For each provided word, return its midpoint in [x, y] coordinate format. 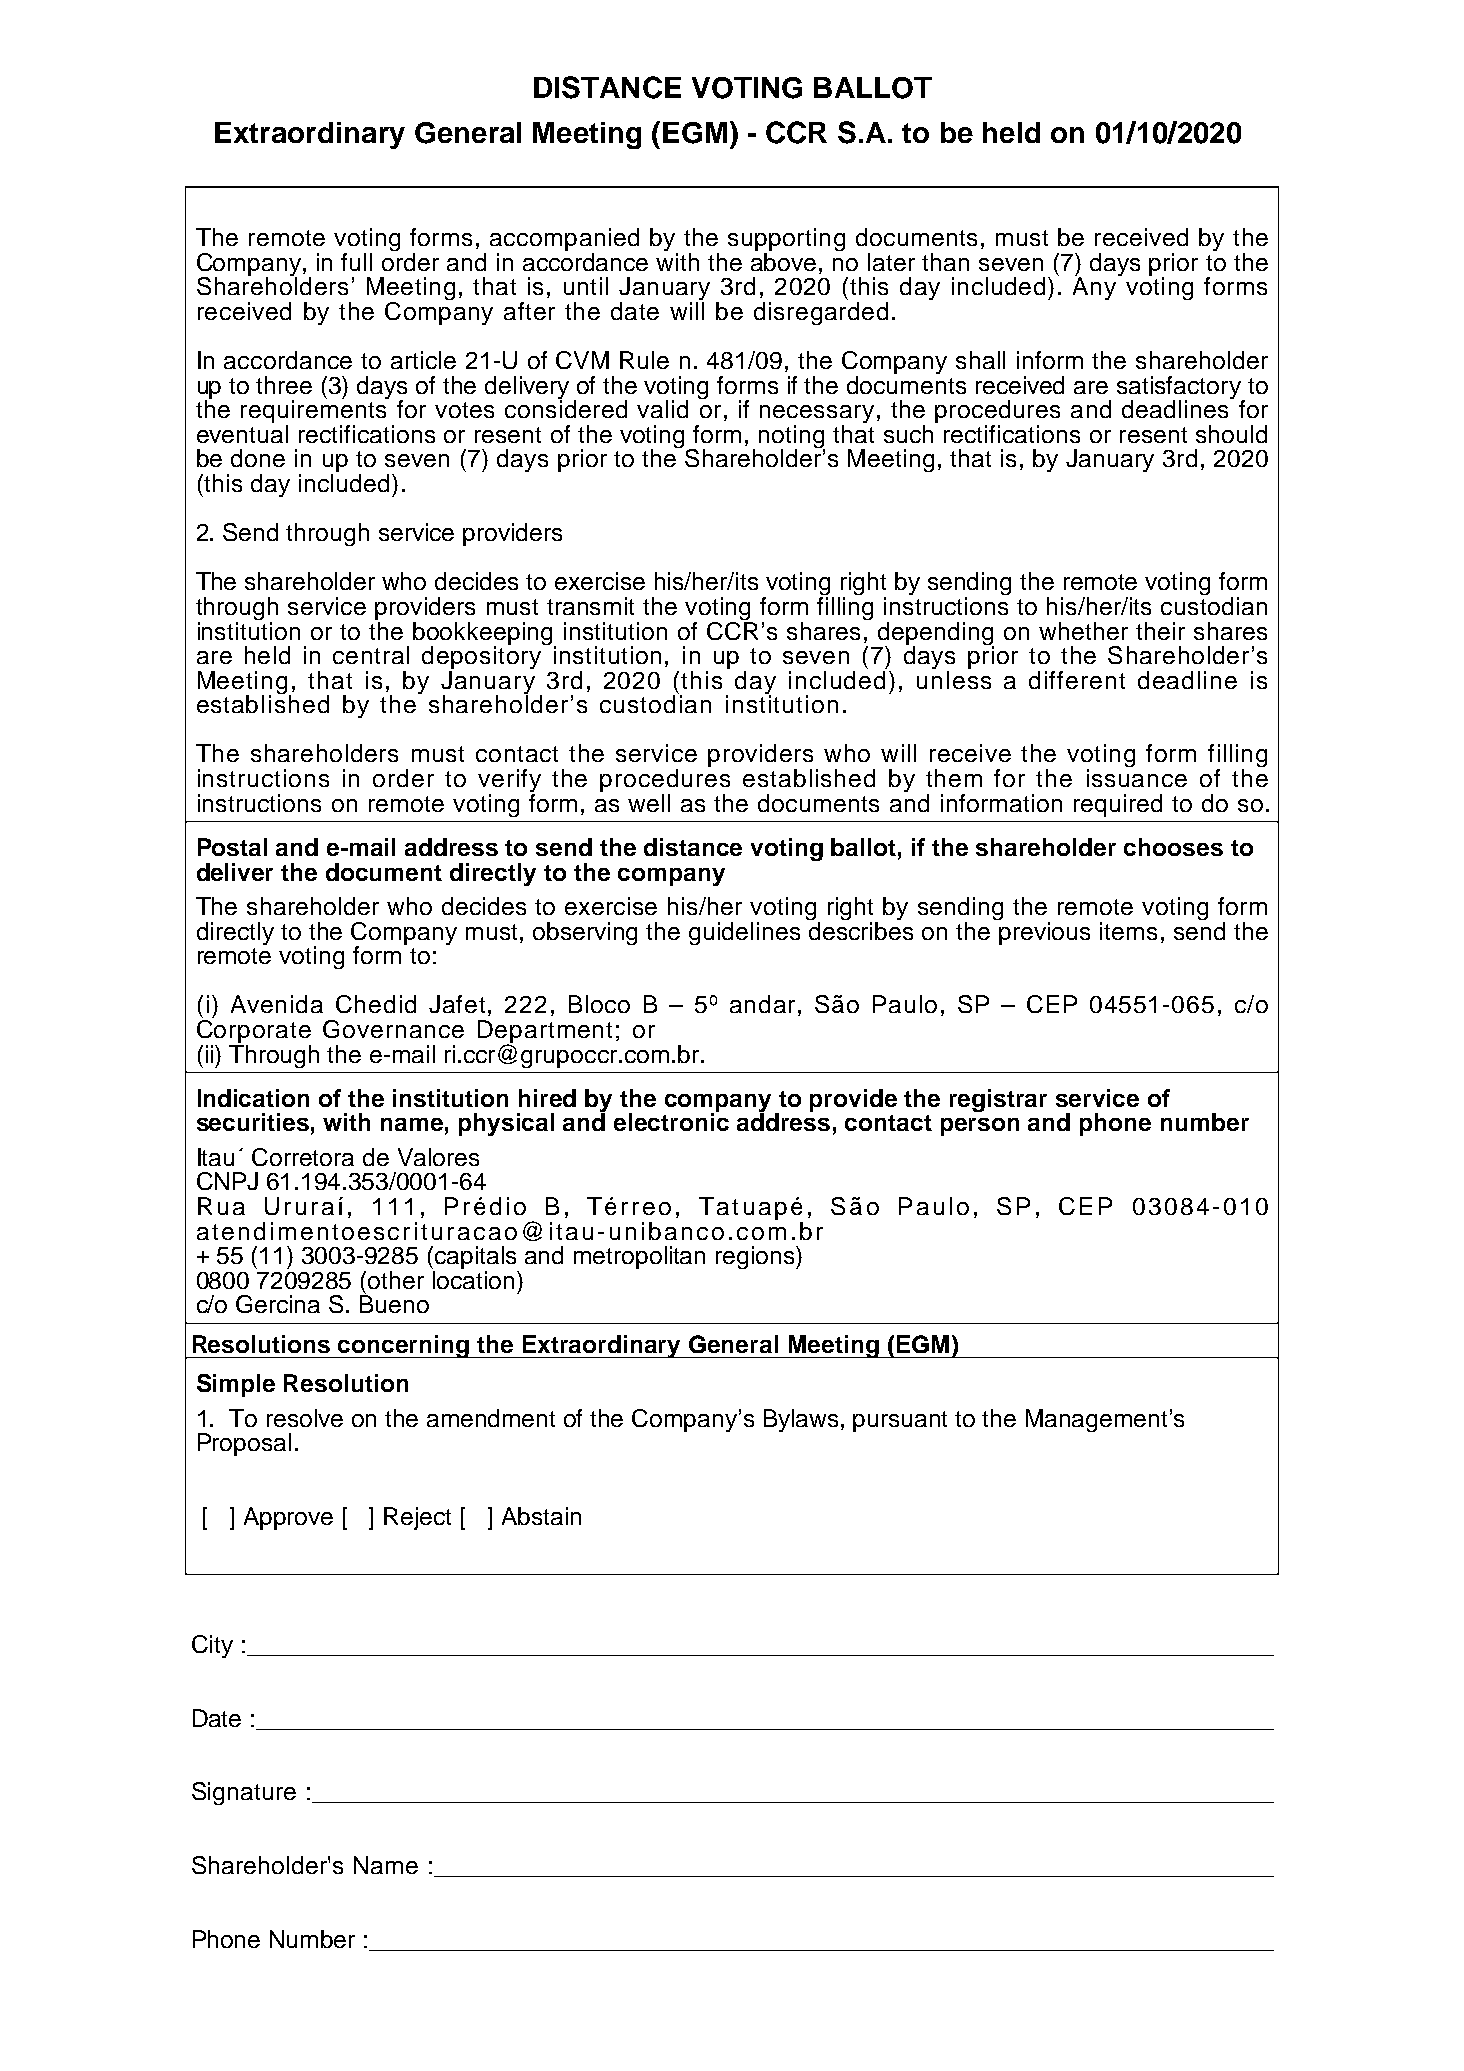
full [356, 262]
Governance [393, 1029]
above [785, 260]
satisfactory [1180, 388]
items [1128, 931]
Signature [244, 1793]
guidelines [744, 933]
